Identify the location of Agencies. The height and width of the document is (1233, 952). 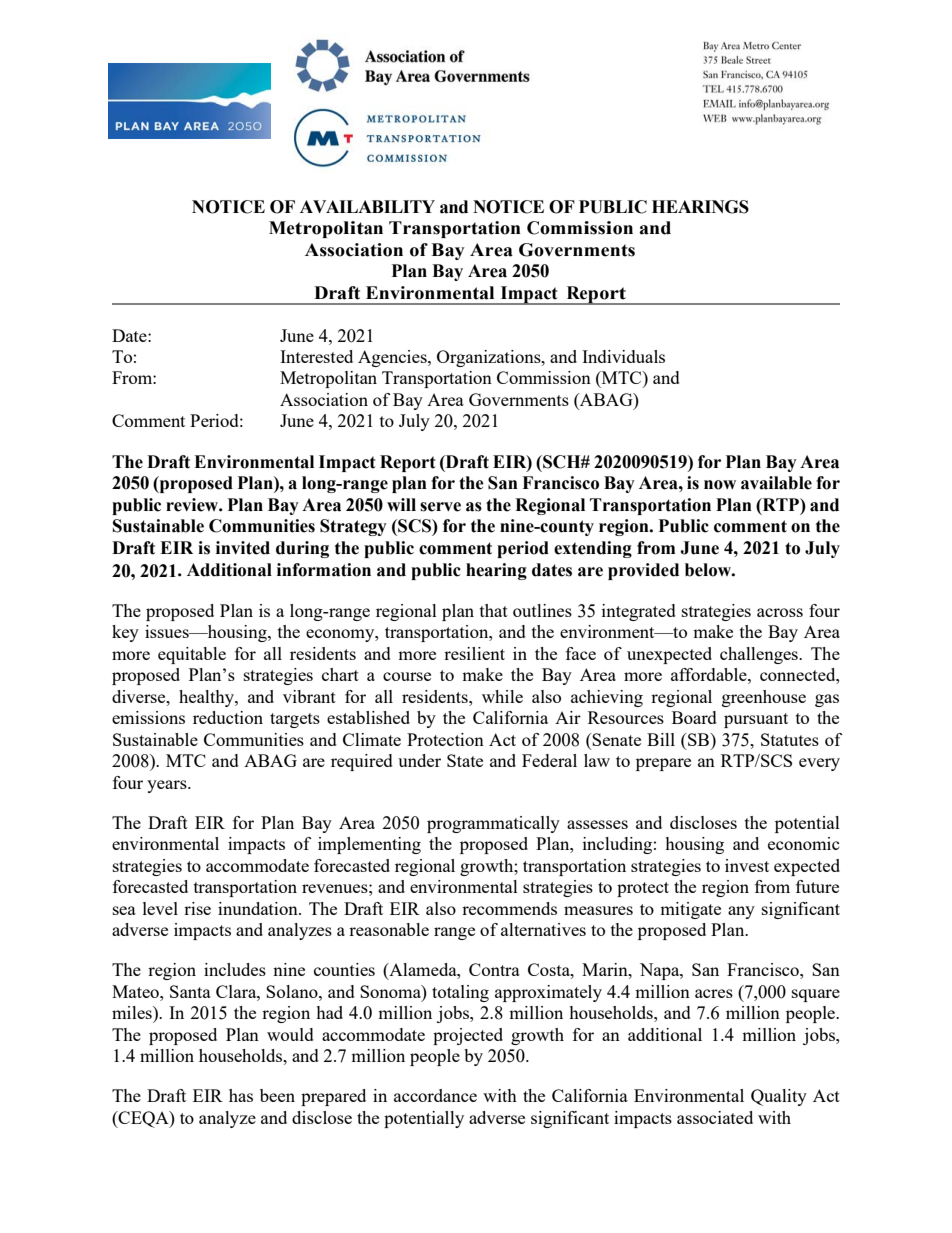
(393, 358).
